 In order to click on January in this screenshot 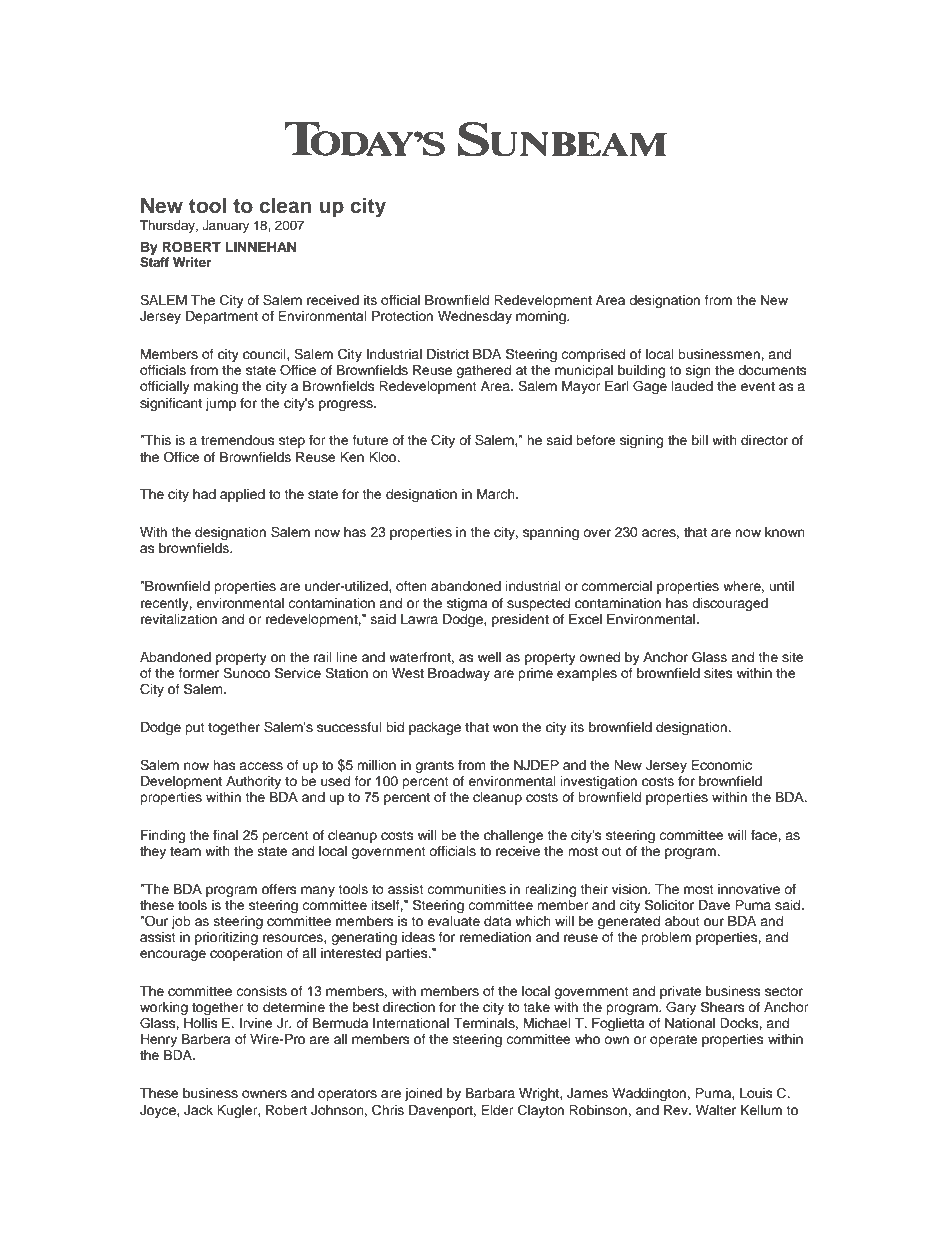, I will do `click(225, 226)`.
